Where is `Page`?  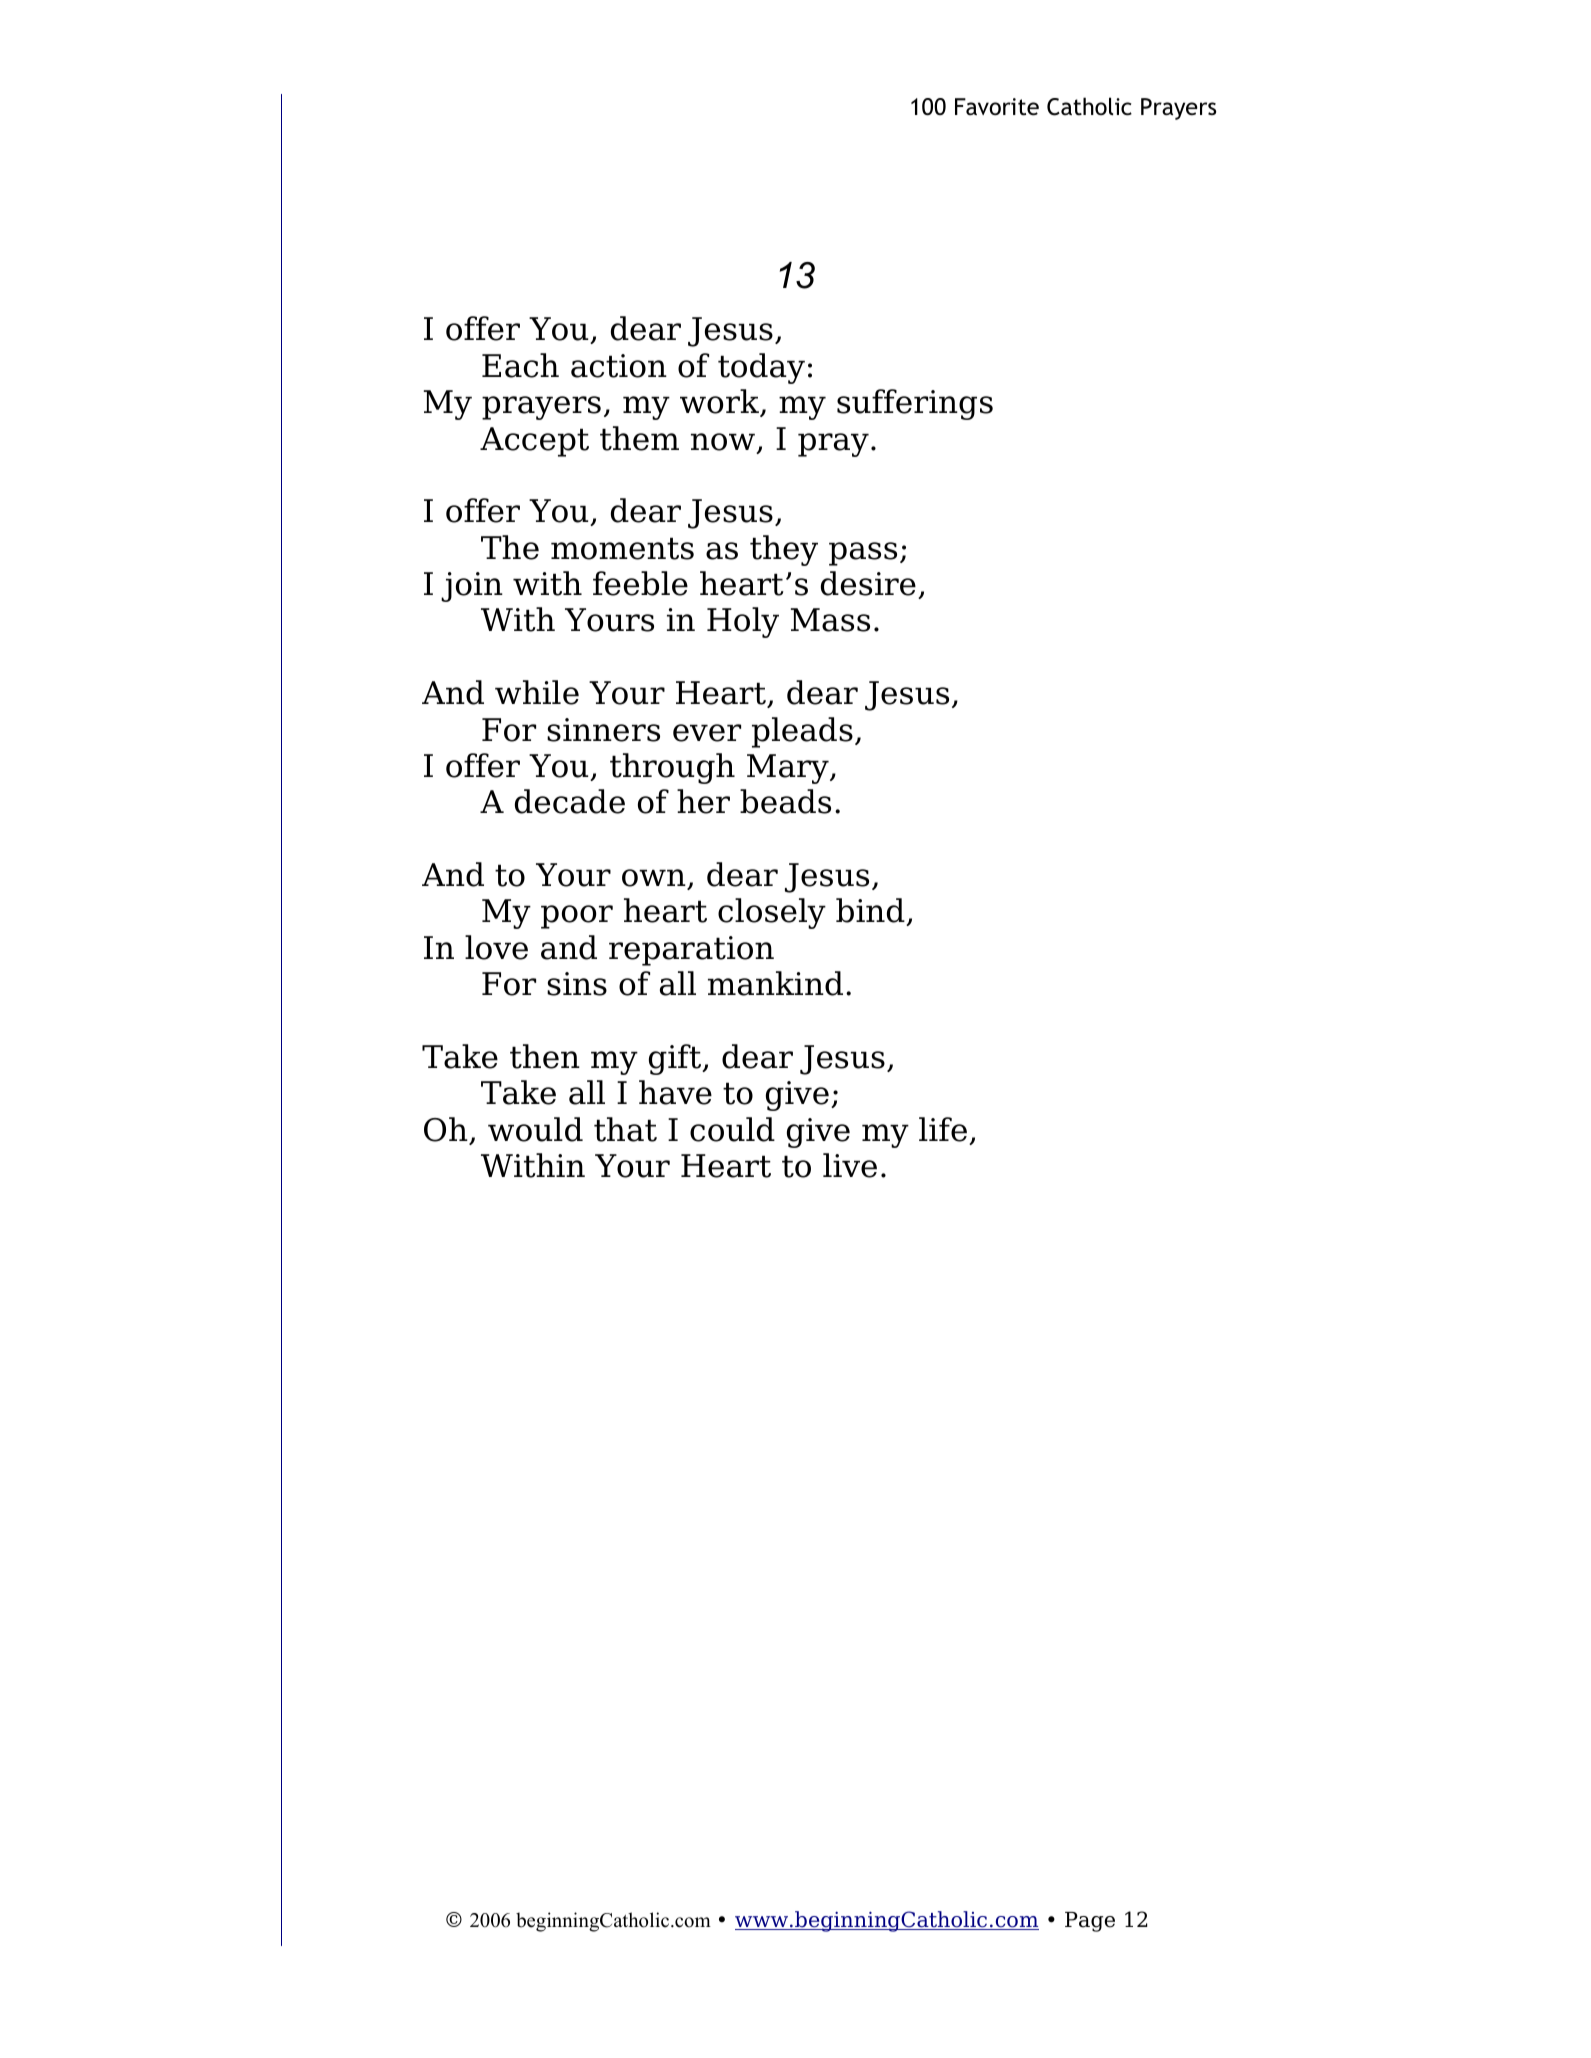
Page is located at coordinates (1090, 1922).
